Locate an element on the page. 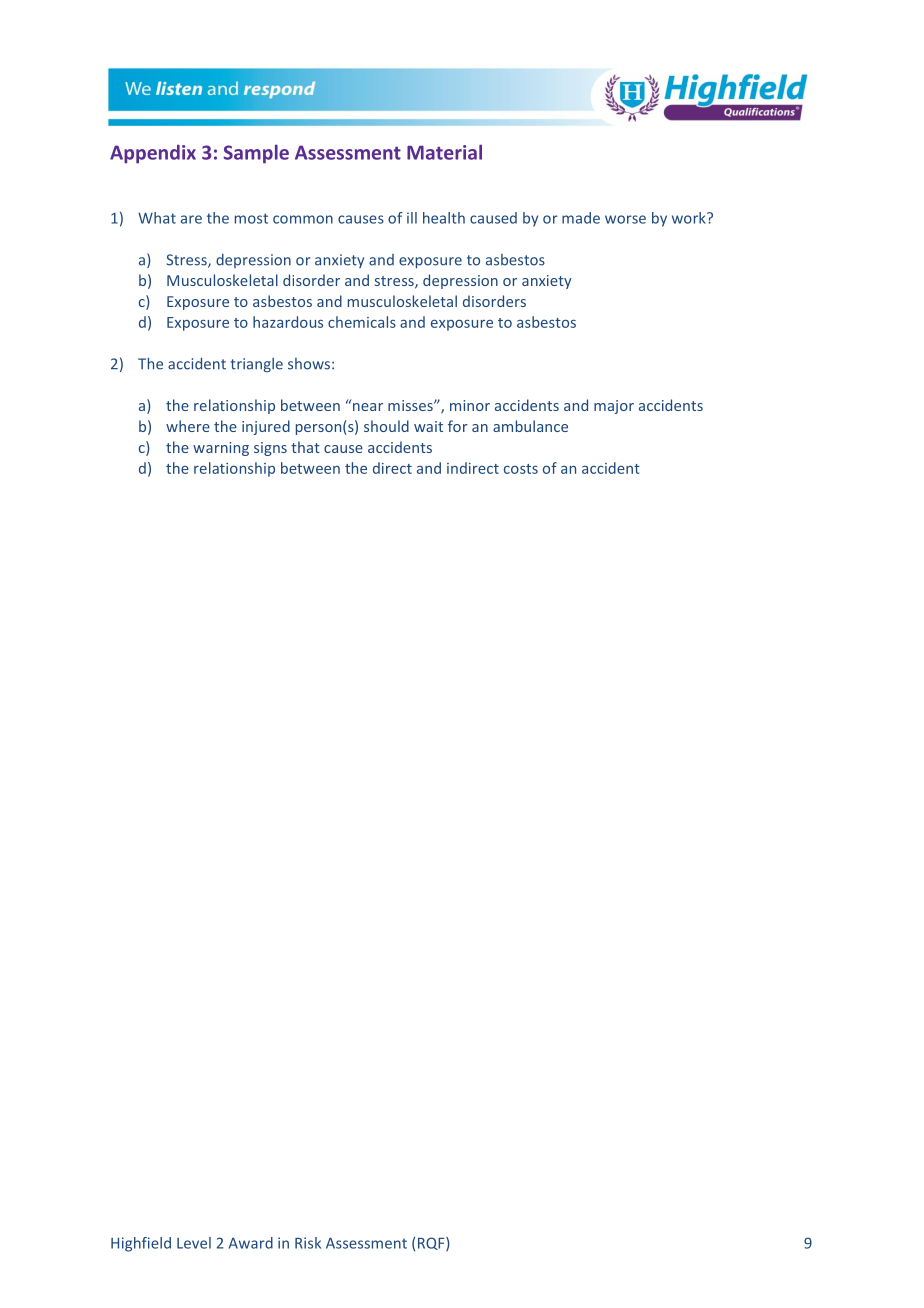 This page has height=1308, width=924. worse is located at coordinates (625, 219).
